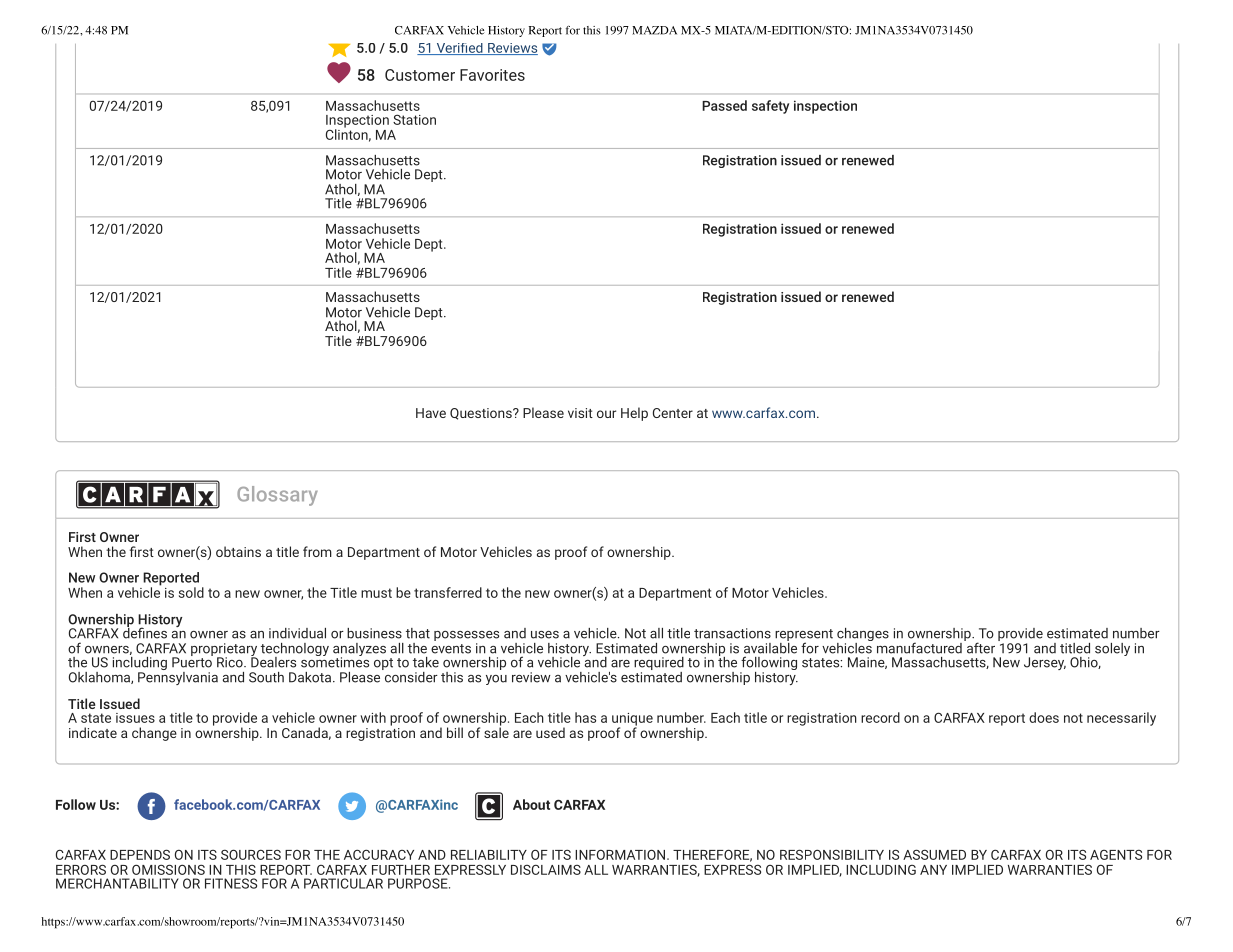 The image size is (1233, 952). Describe the element at coordinates (580, 413) in the screenshot. I see `visit` at that location.
